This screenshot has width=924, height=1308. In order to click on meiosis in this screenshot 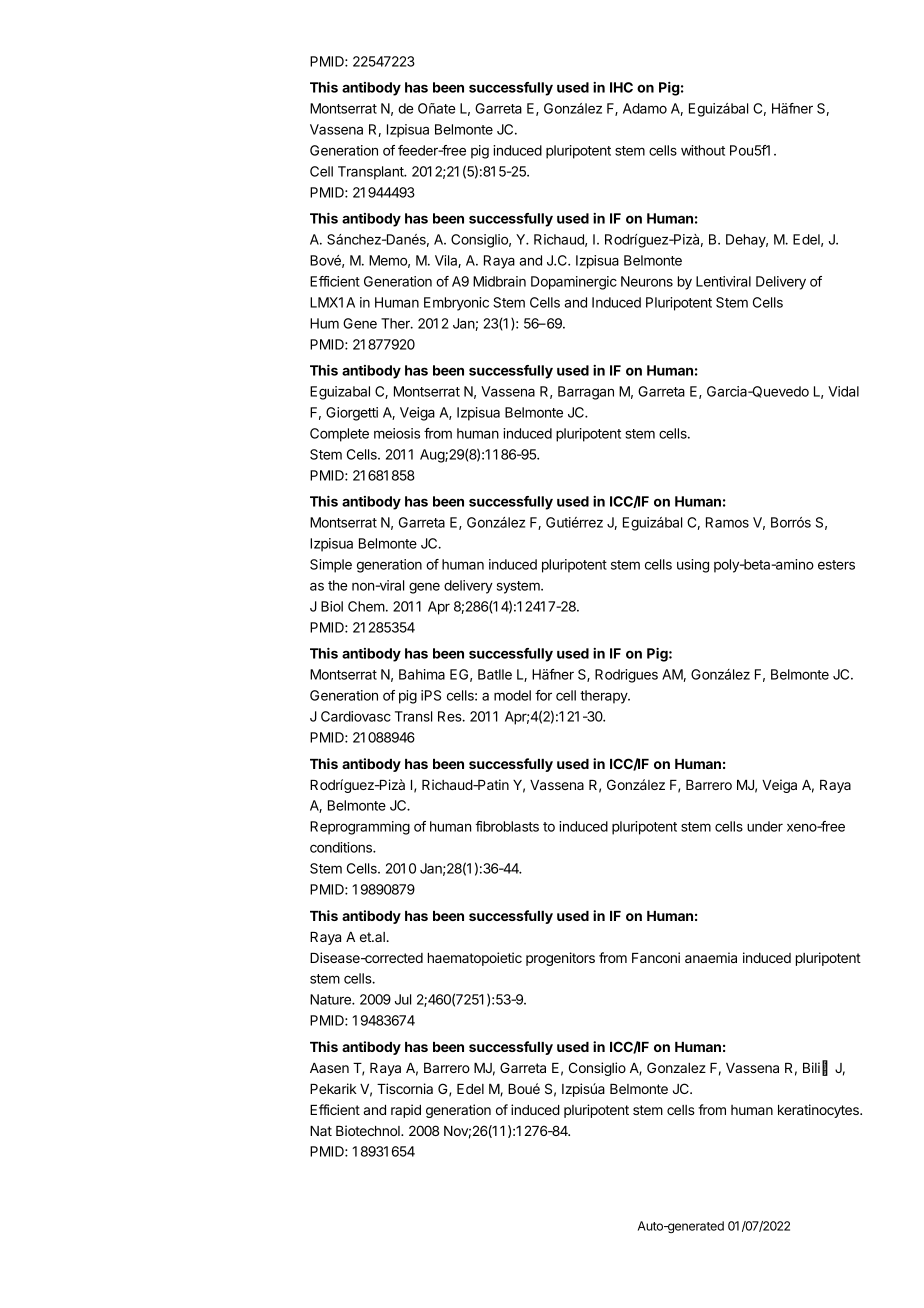, I will do `click(397, 433)`.
